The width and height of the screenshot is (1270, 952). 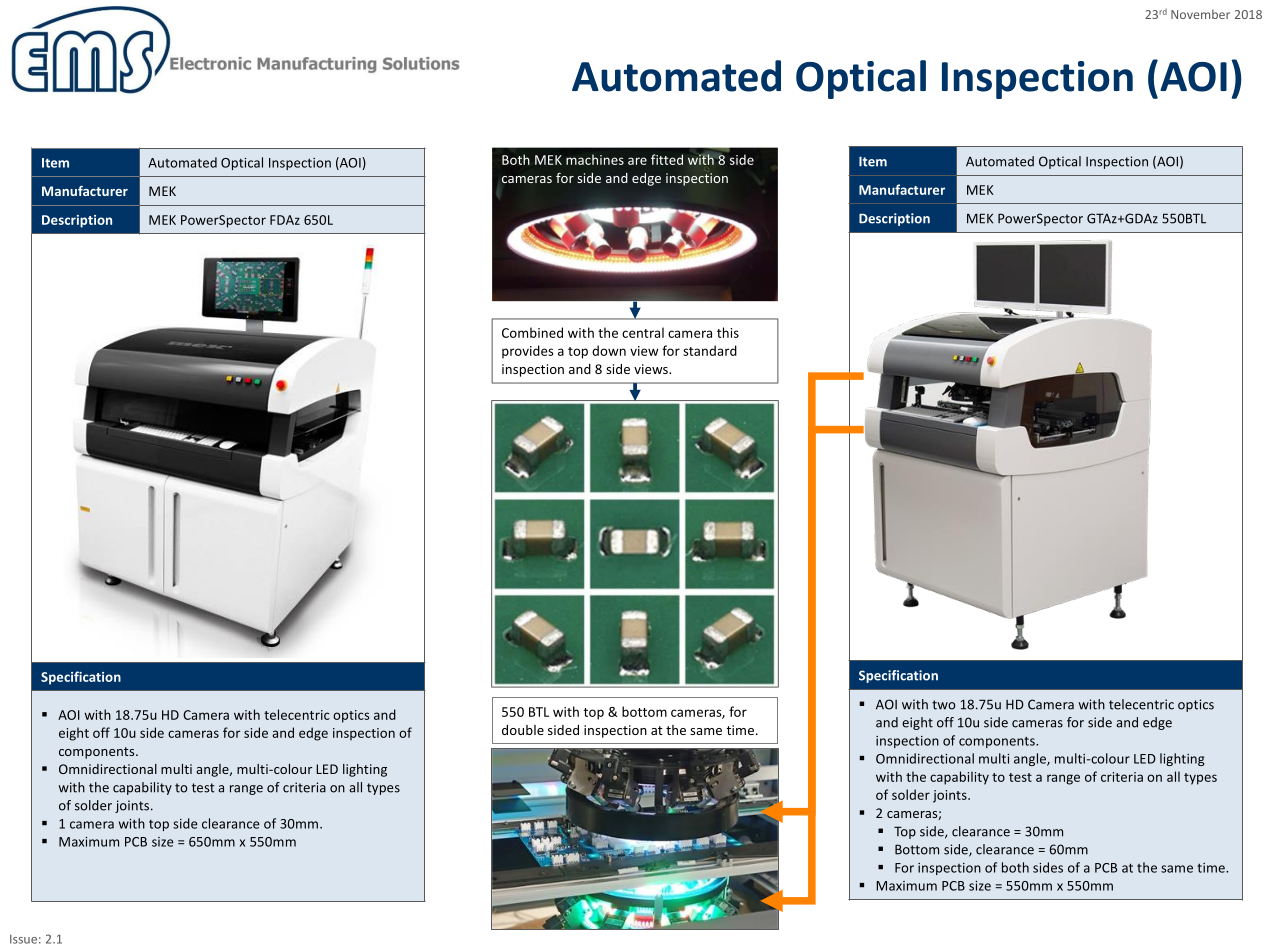 I want to click on Combined, so click(x=532, y=332).
